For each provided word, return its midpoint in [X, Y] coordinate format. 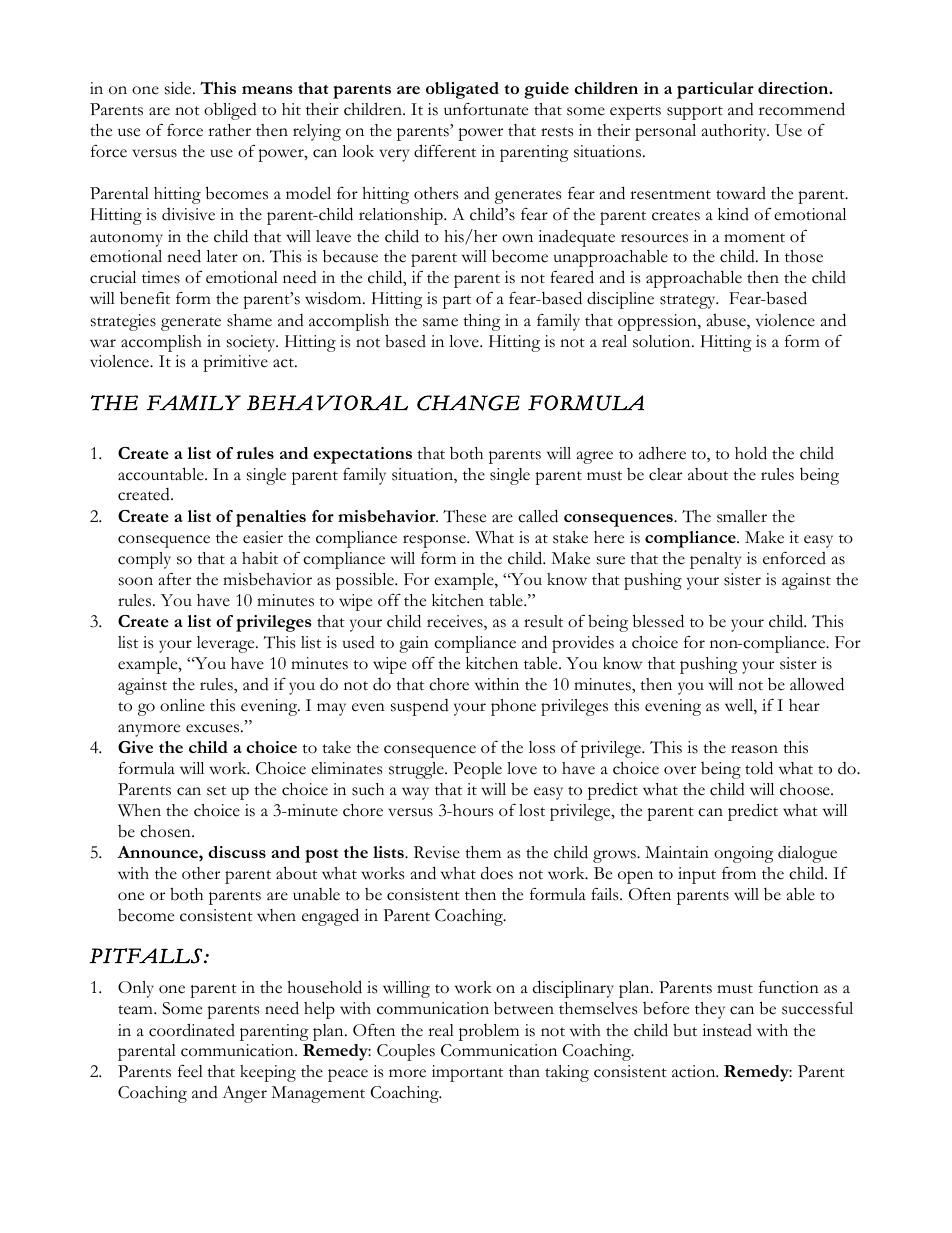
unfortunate [486, 109]
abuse [727, 321]
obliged [230, 111]
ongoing [744, 854]
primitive [235, 363]
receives [456, 622]
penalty [715, 560]
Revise [437, 852]
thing [482, 322]
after [175, 579]
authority [735, 132]
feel [190, 1071]
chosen [166, 831]
